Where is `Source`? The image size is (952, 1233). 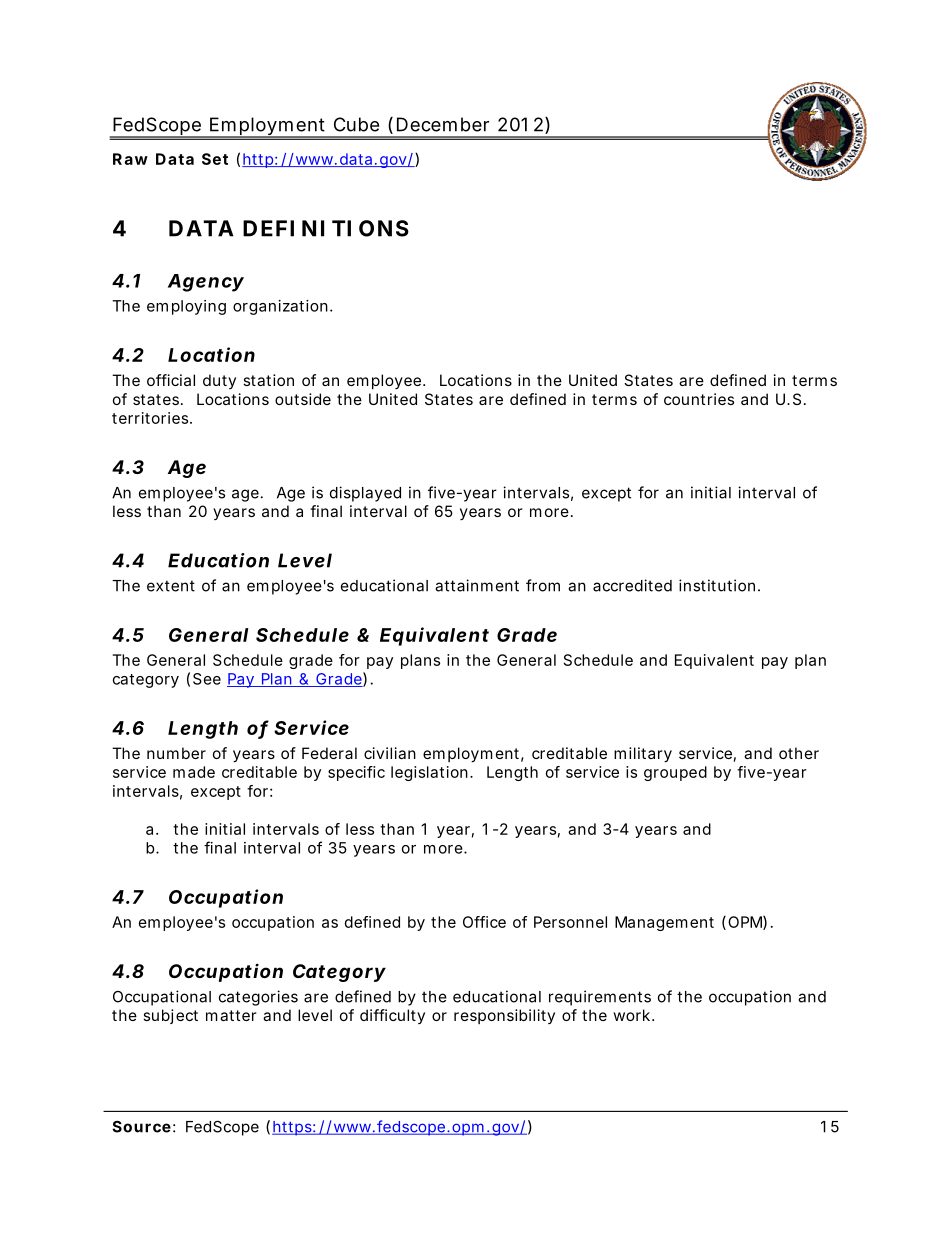 Source is located at coordinates (142, 1126).
